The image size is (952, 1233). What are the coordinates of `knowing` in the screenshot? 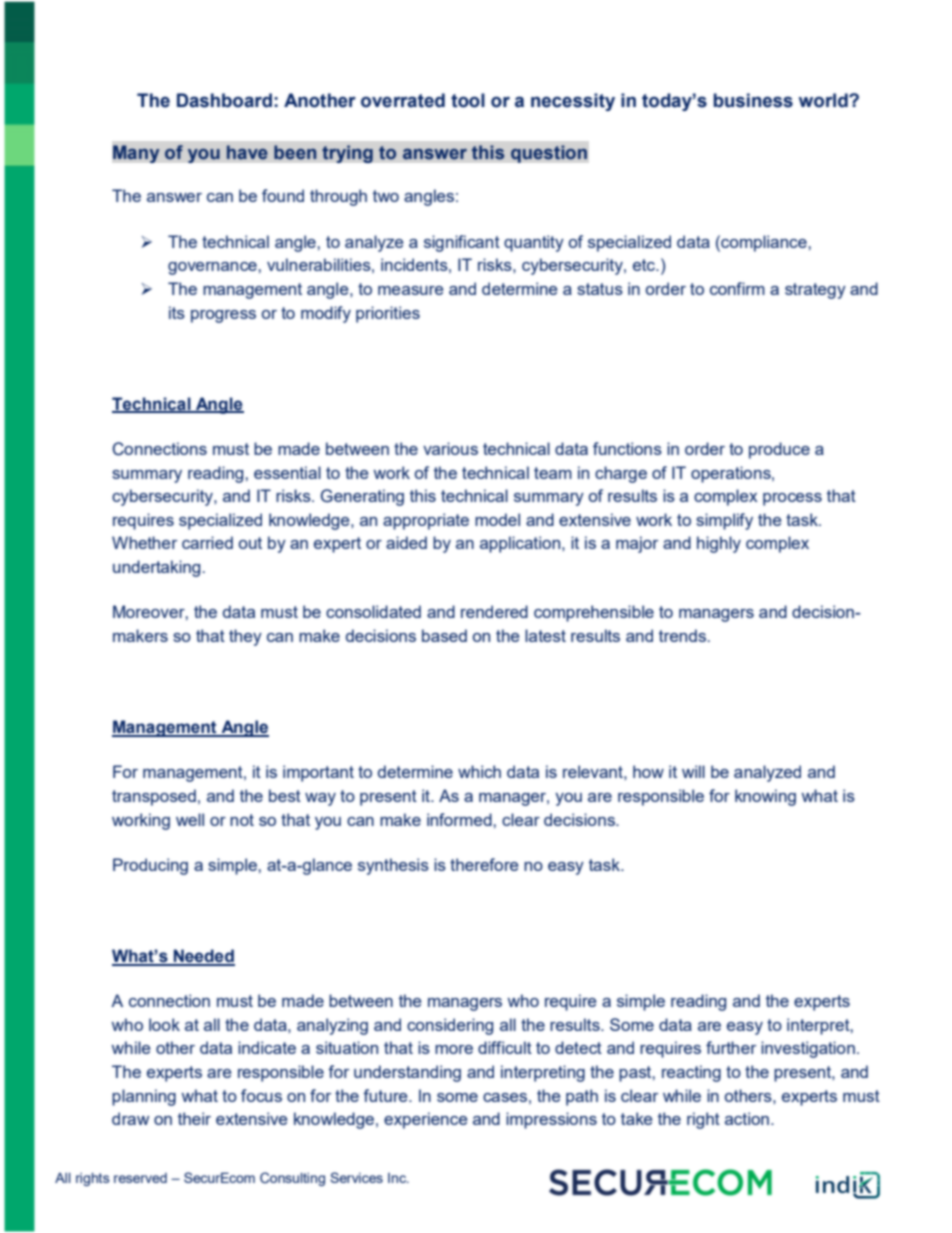 It's located at (765, 797).
